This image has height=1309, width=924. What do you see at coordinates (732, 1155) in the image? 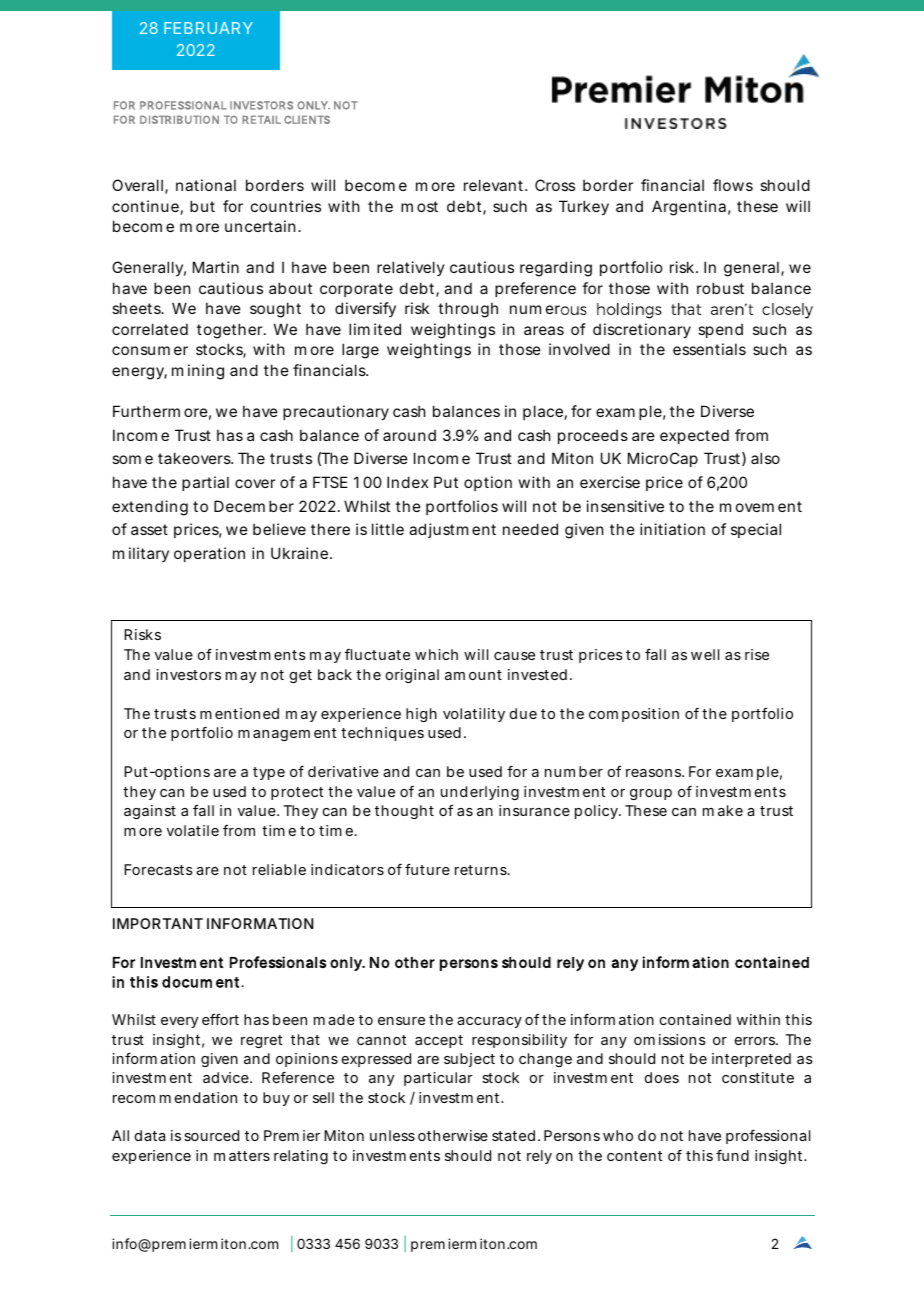
I see `fund` at bounding box center [732, 1155].
